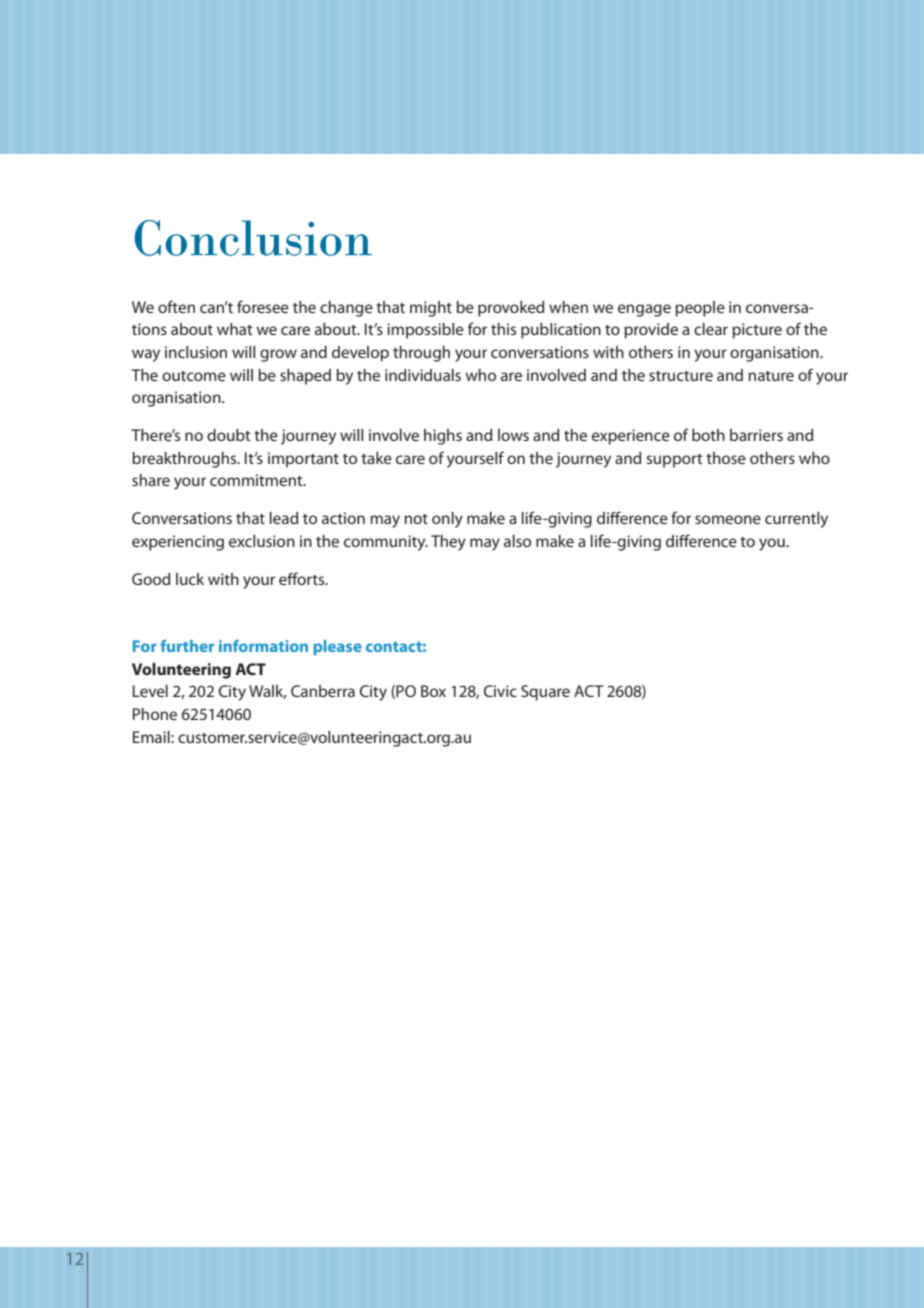 This page has width=924, height=1308. I want to click on individuals, so click(423, 375).
